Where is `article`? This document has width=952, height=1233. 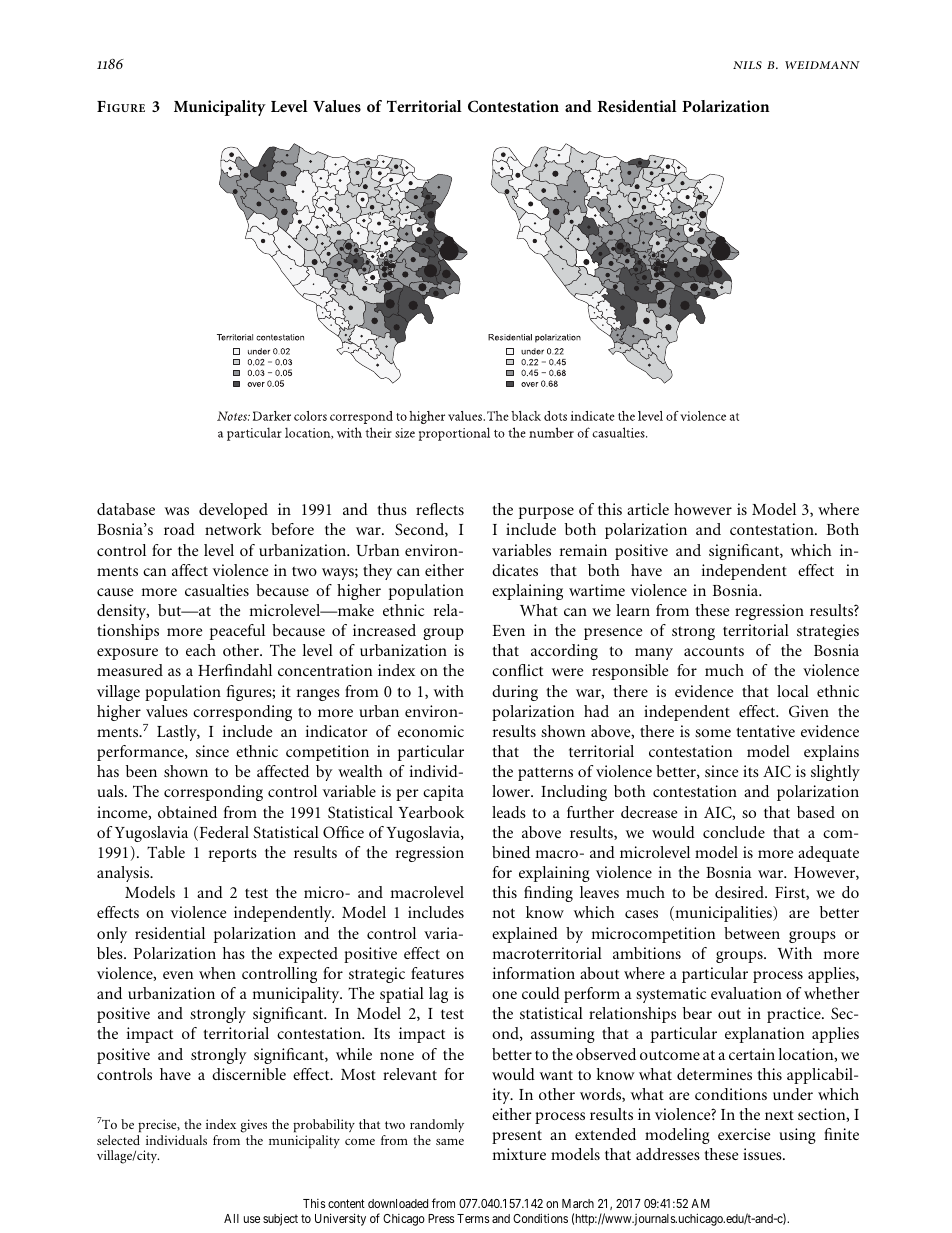
article is located at coordinates (648, 509).
